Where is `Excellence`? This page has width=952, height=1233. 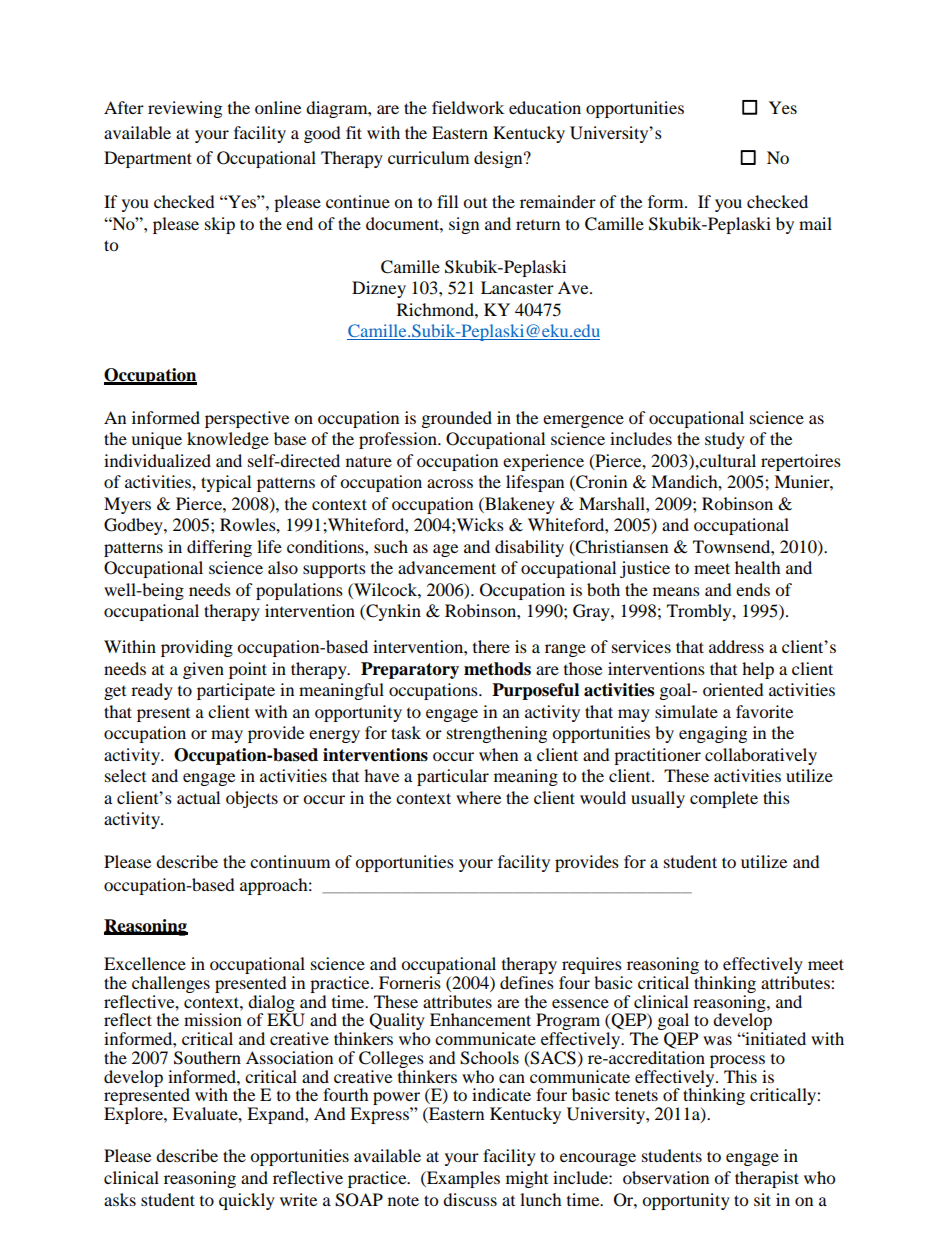 Excellence is located at coordinates (145, 963).
